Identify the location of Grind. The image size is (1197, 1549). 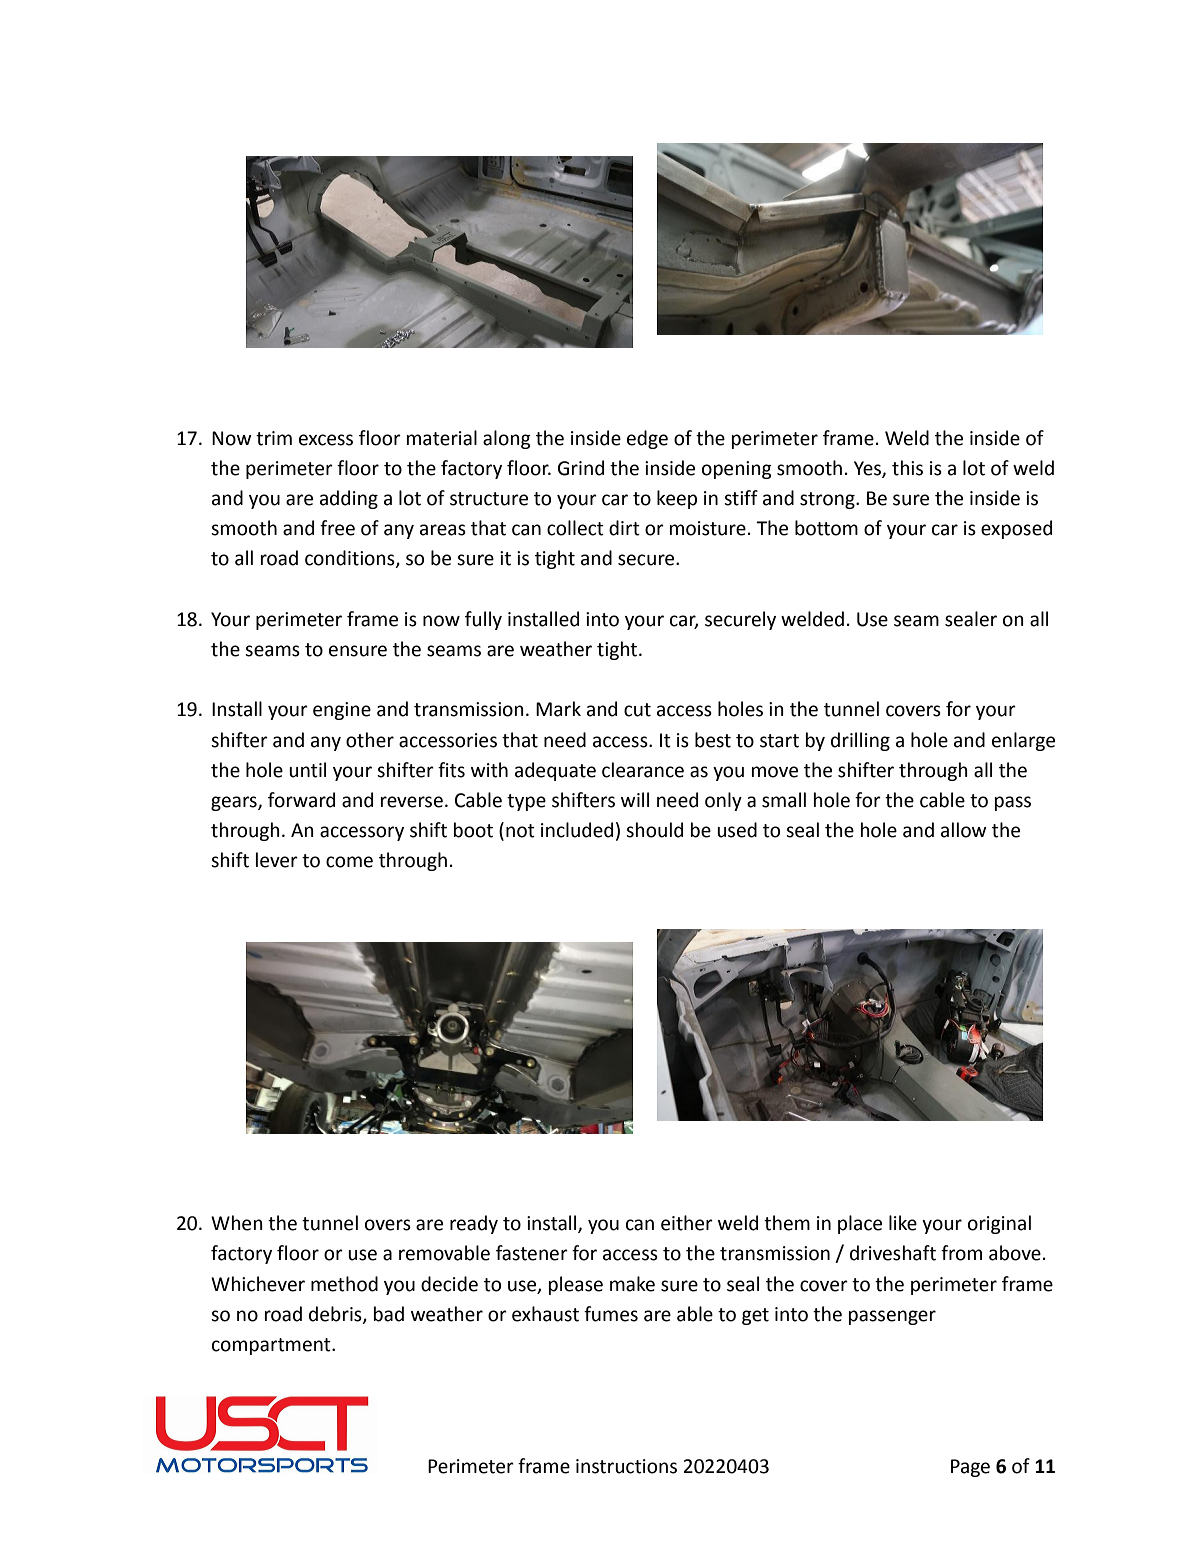
(581, 468).
